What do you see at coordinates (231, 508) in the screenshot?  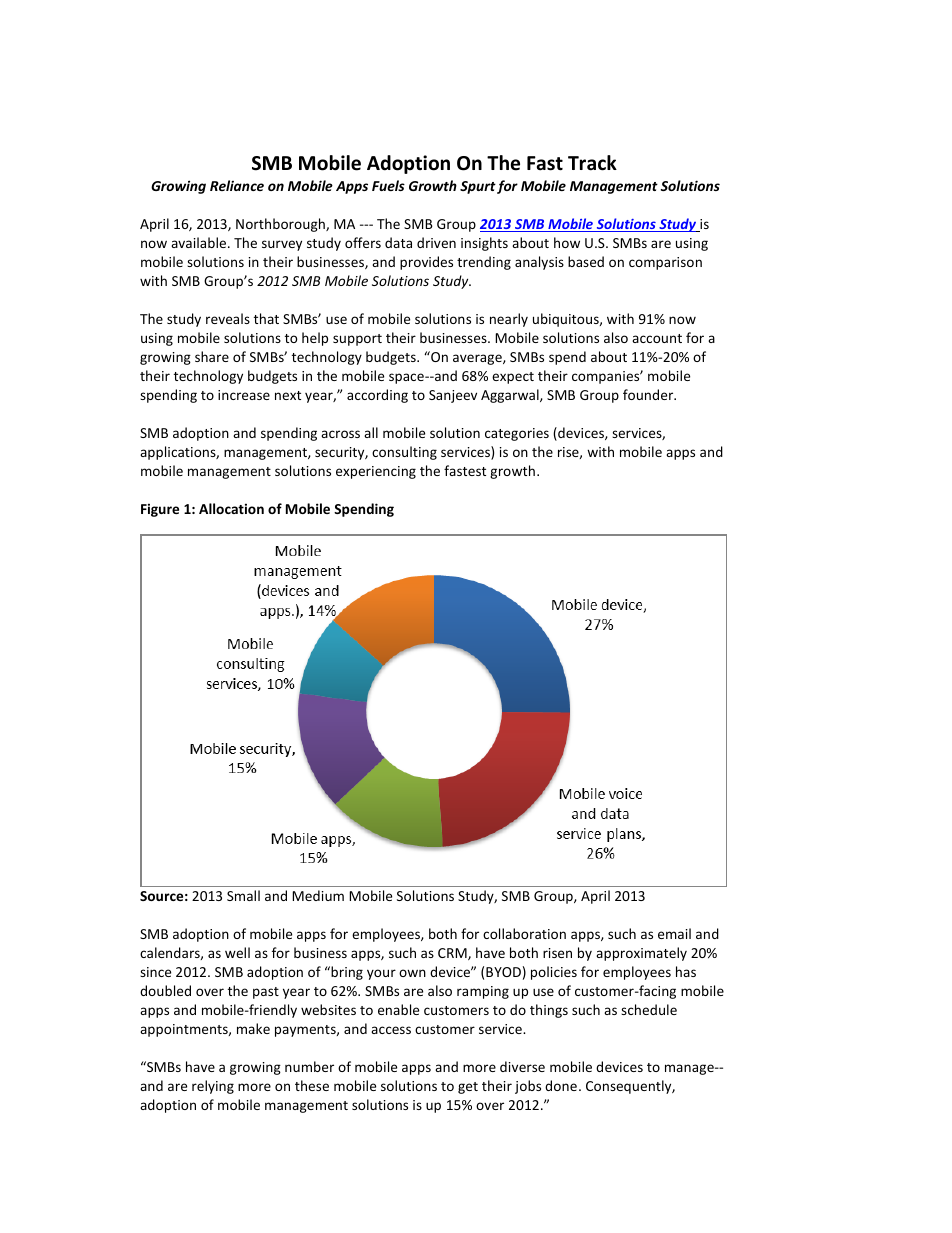 I see `Allocation` at bounding box center [231, 508].
